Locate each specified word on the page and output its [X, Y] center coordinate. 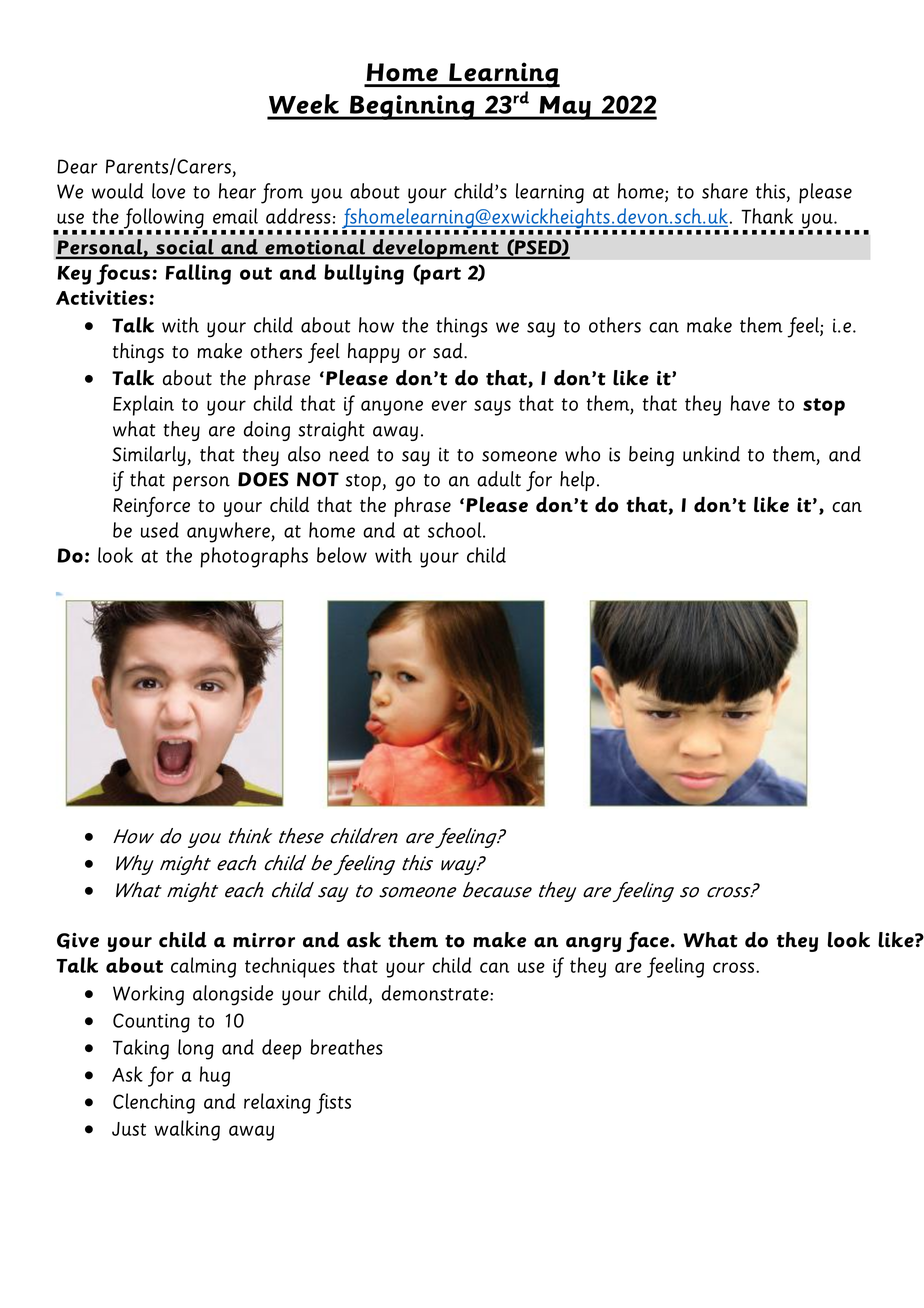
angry [594, 944]
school [456, 530]
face [648, 942]
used [160, 530]
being [651, 456]
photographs [254, 557]
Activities [101, 297]
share [725, 191]
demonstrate [436, 993]
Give [78, 941]
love [168, 191]
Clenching [154, 1103]
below [342, 555]
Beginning [412, 107]
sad [449, 351]
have [750, 403]
